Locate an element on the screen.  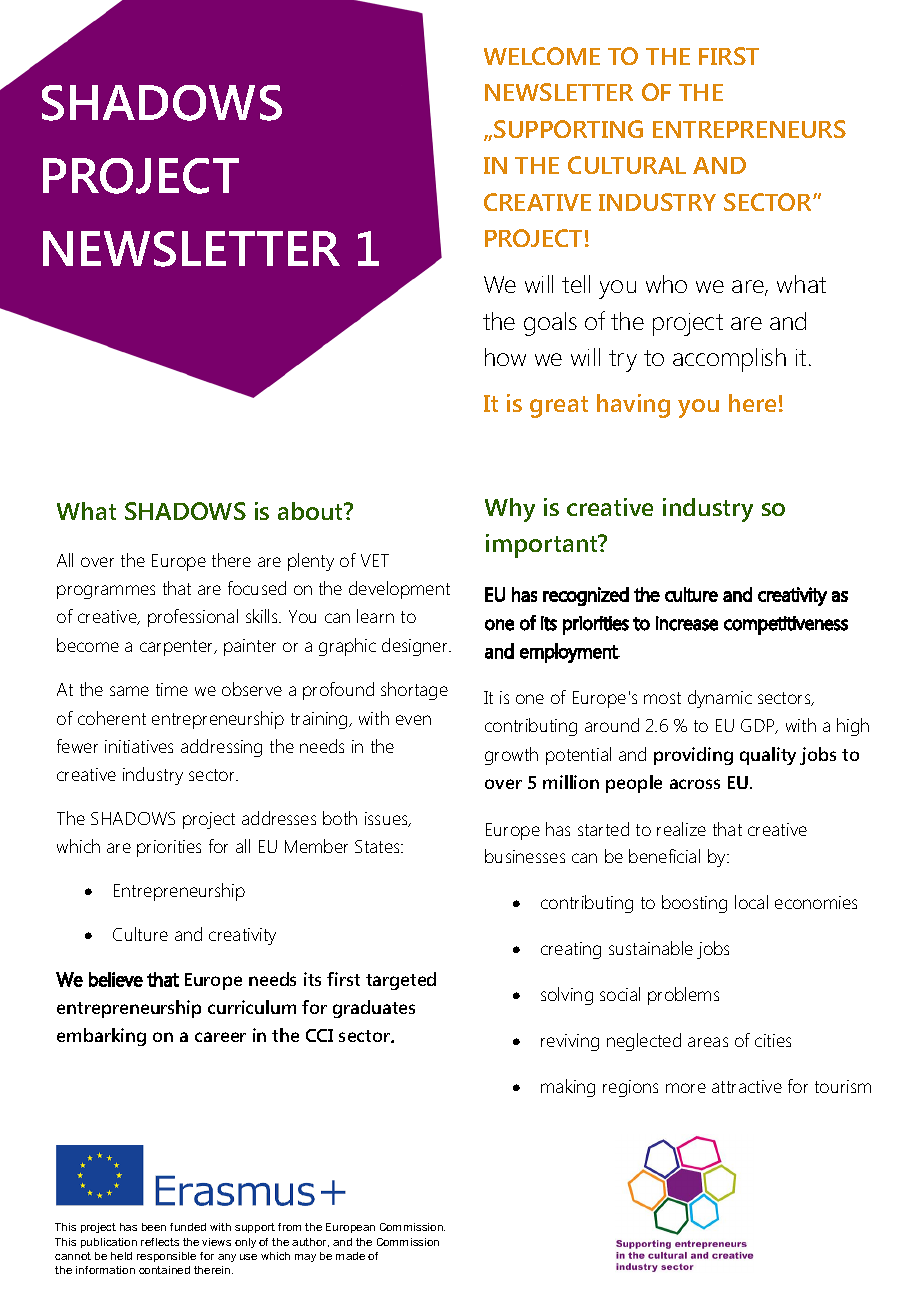
reflects is located at coordinates (160, 1242).
